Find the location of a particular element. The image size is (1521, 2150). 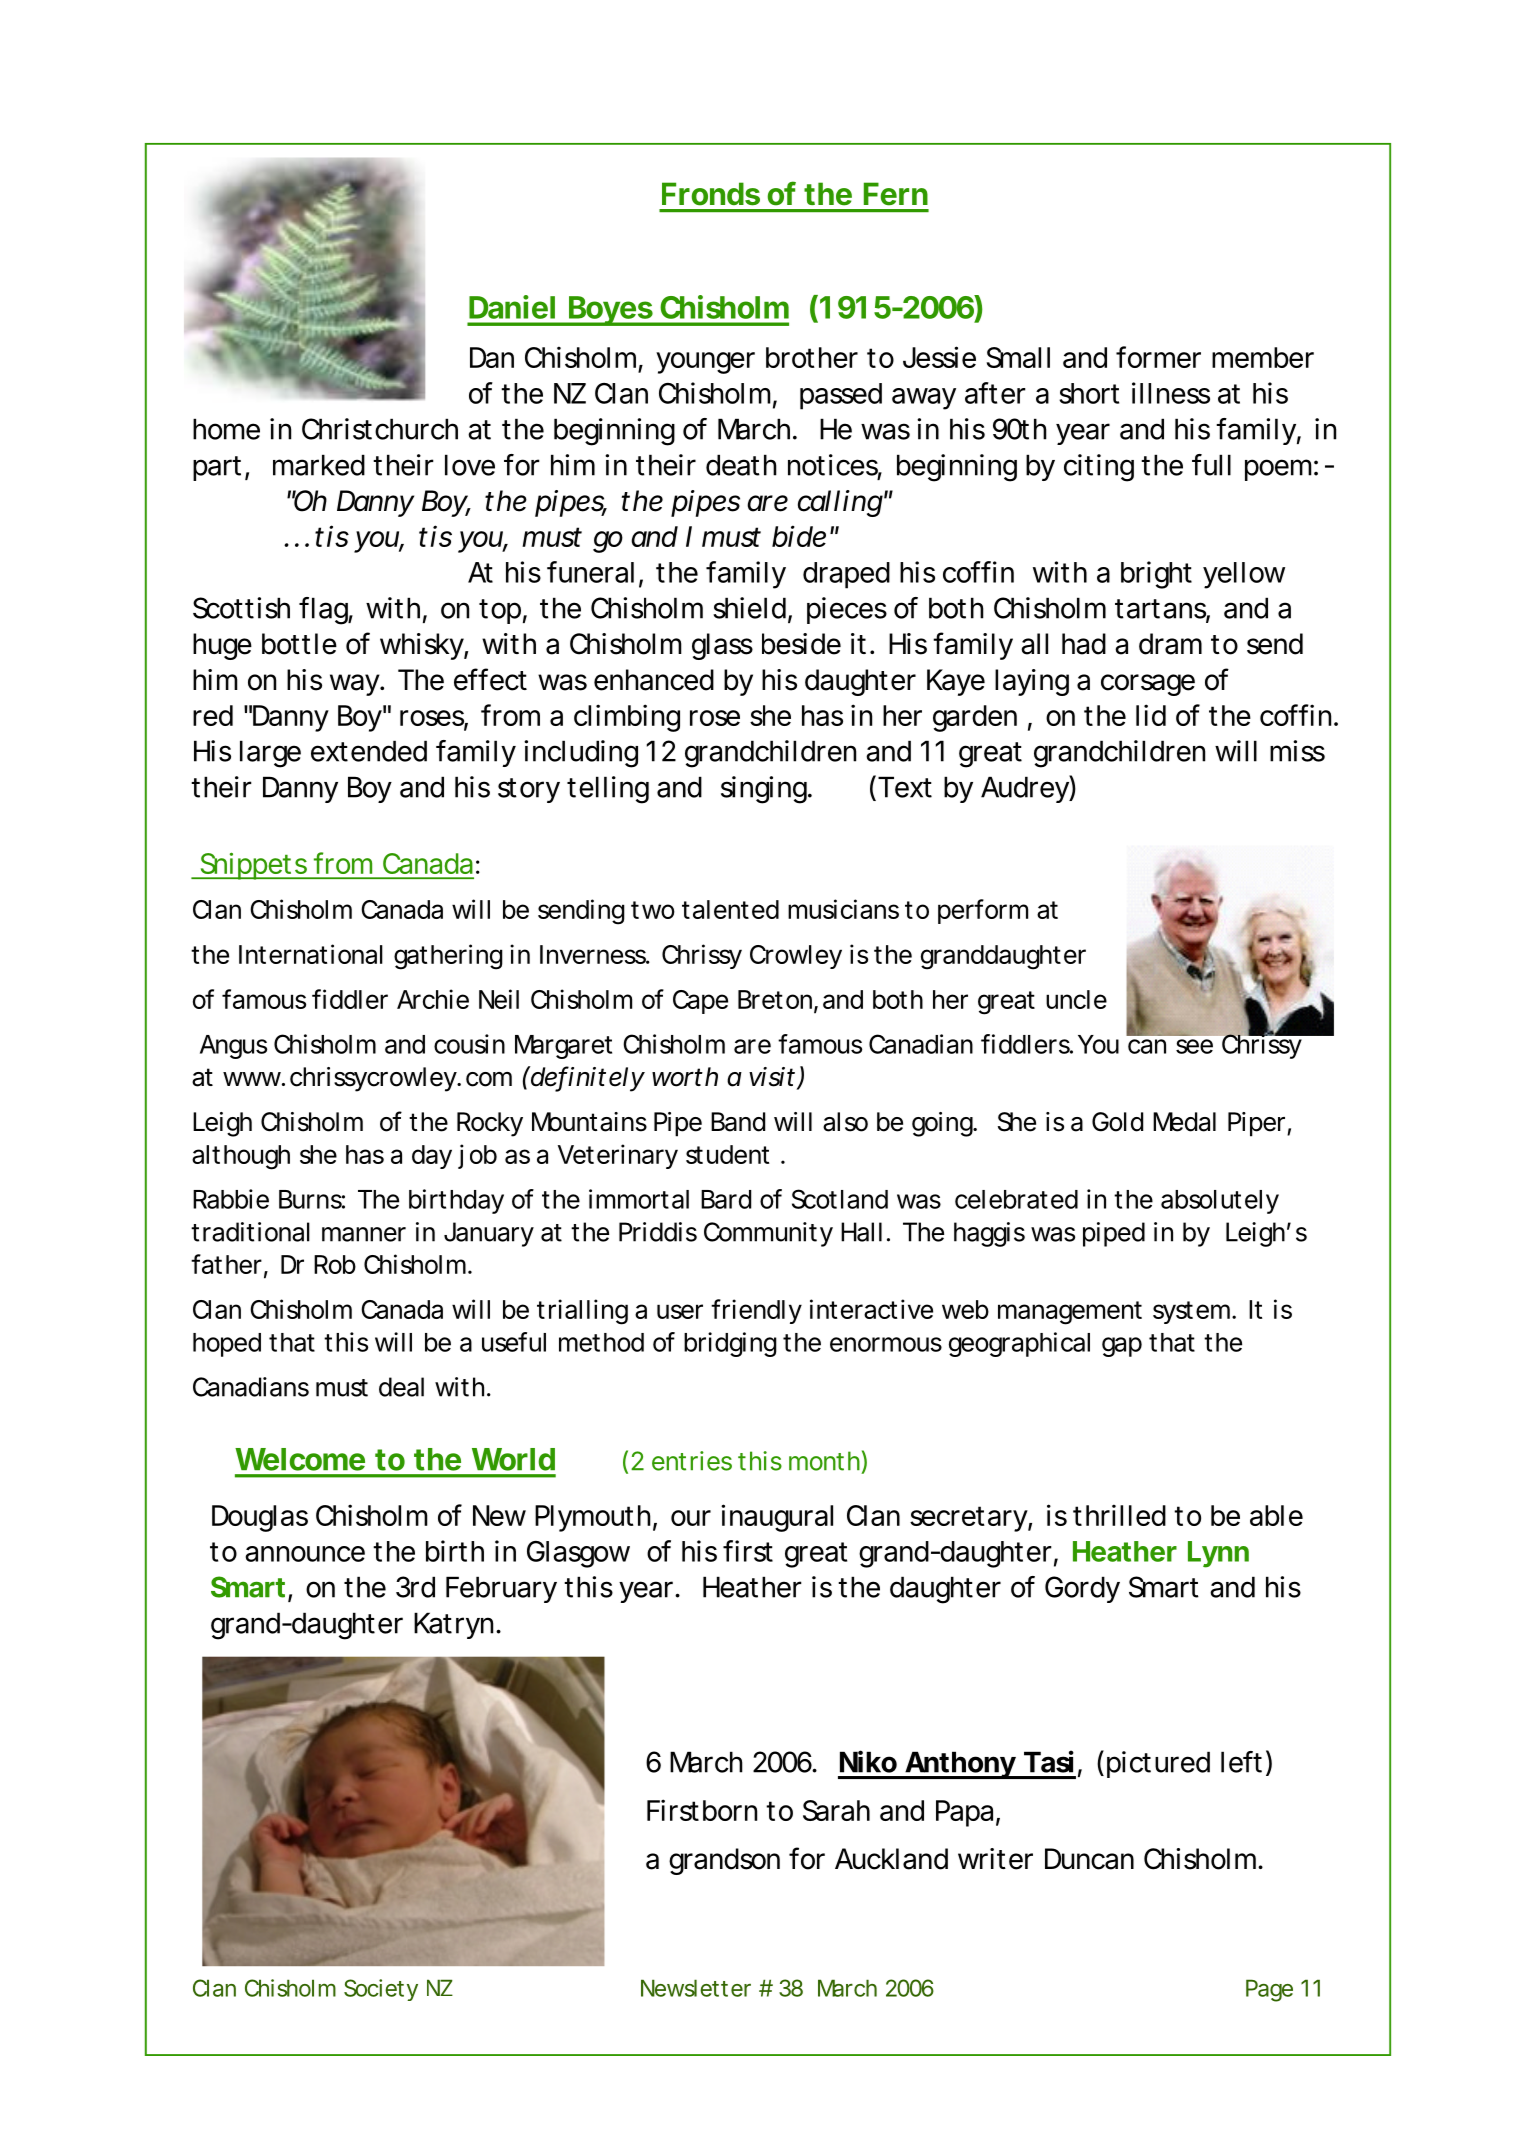

absolutely is located at coordinates (1220, 1202).
